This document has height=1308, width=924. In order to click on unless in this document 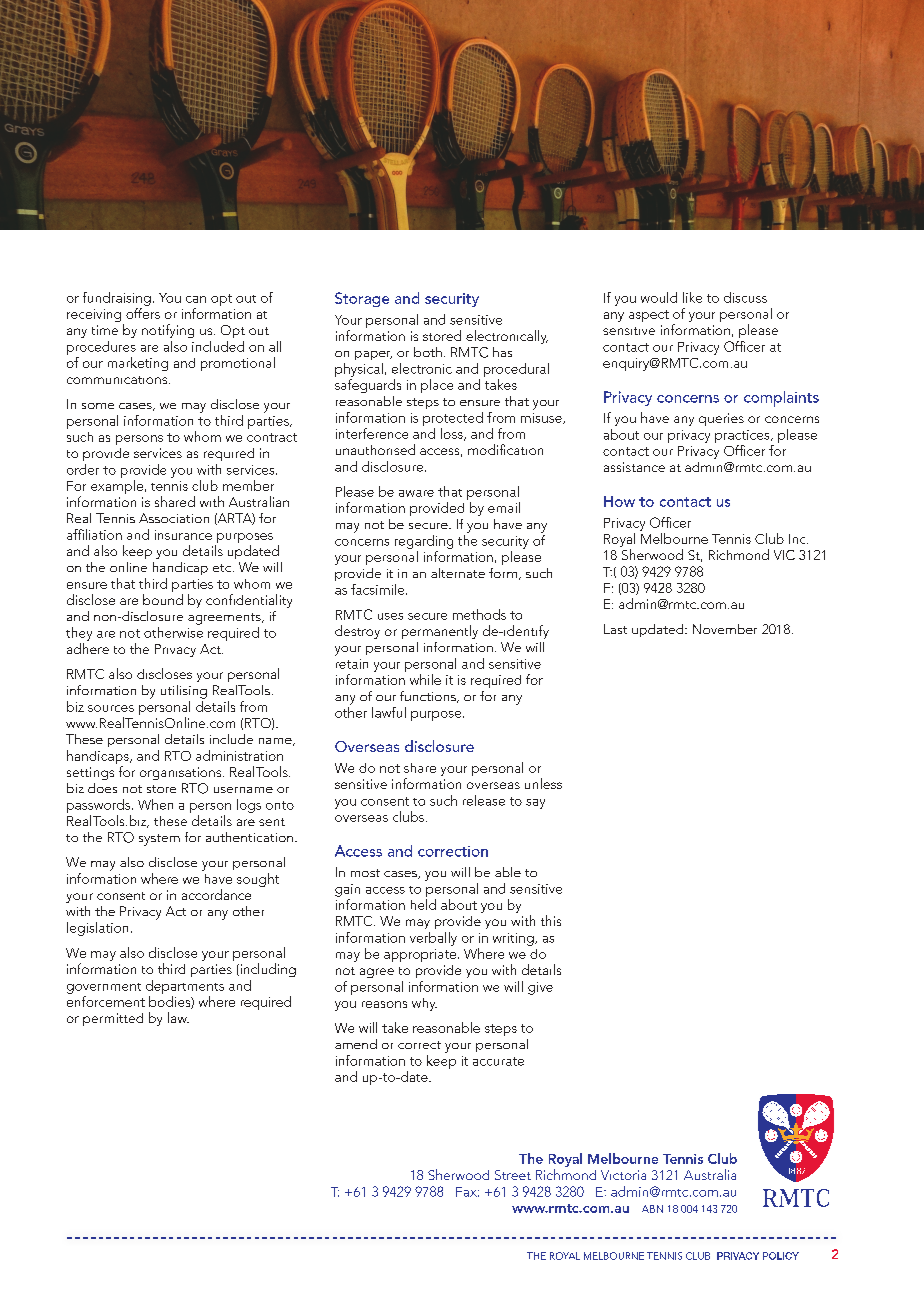, I will do `click(543, 783)`.
